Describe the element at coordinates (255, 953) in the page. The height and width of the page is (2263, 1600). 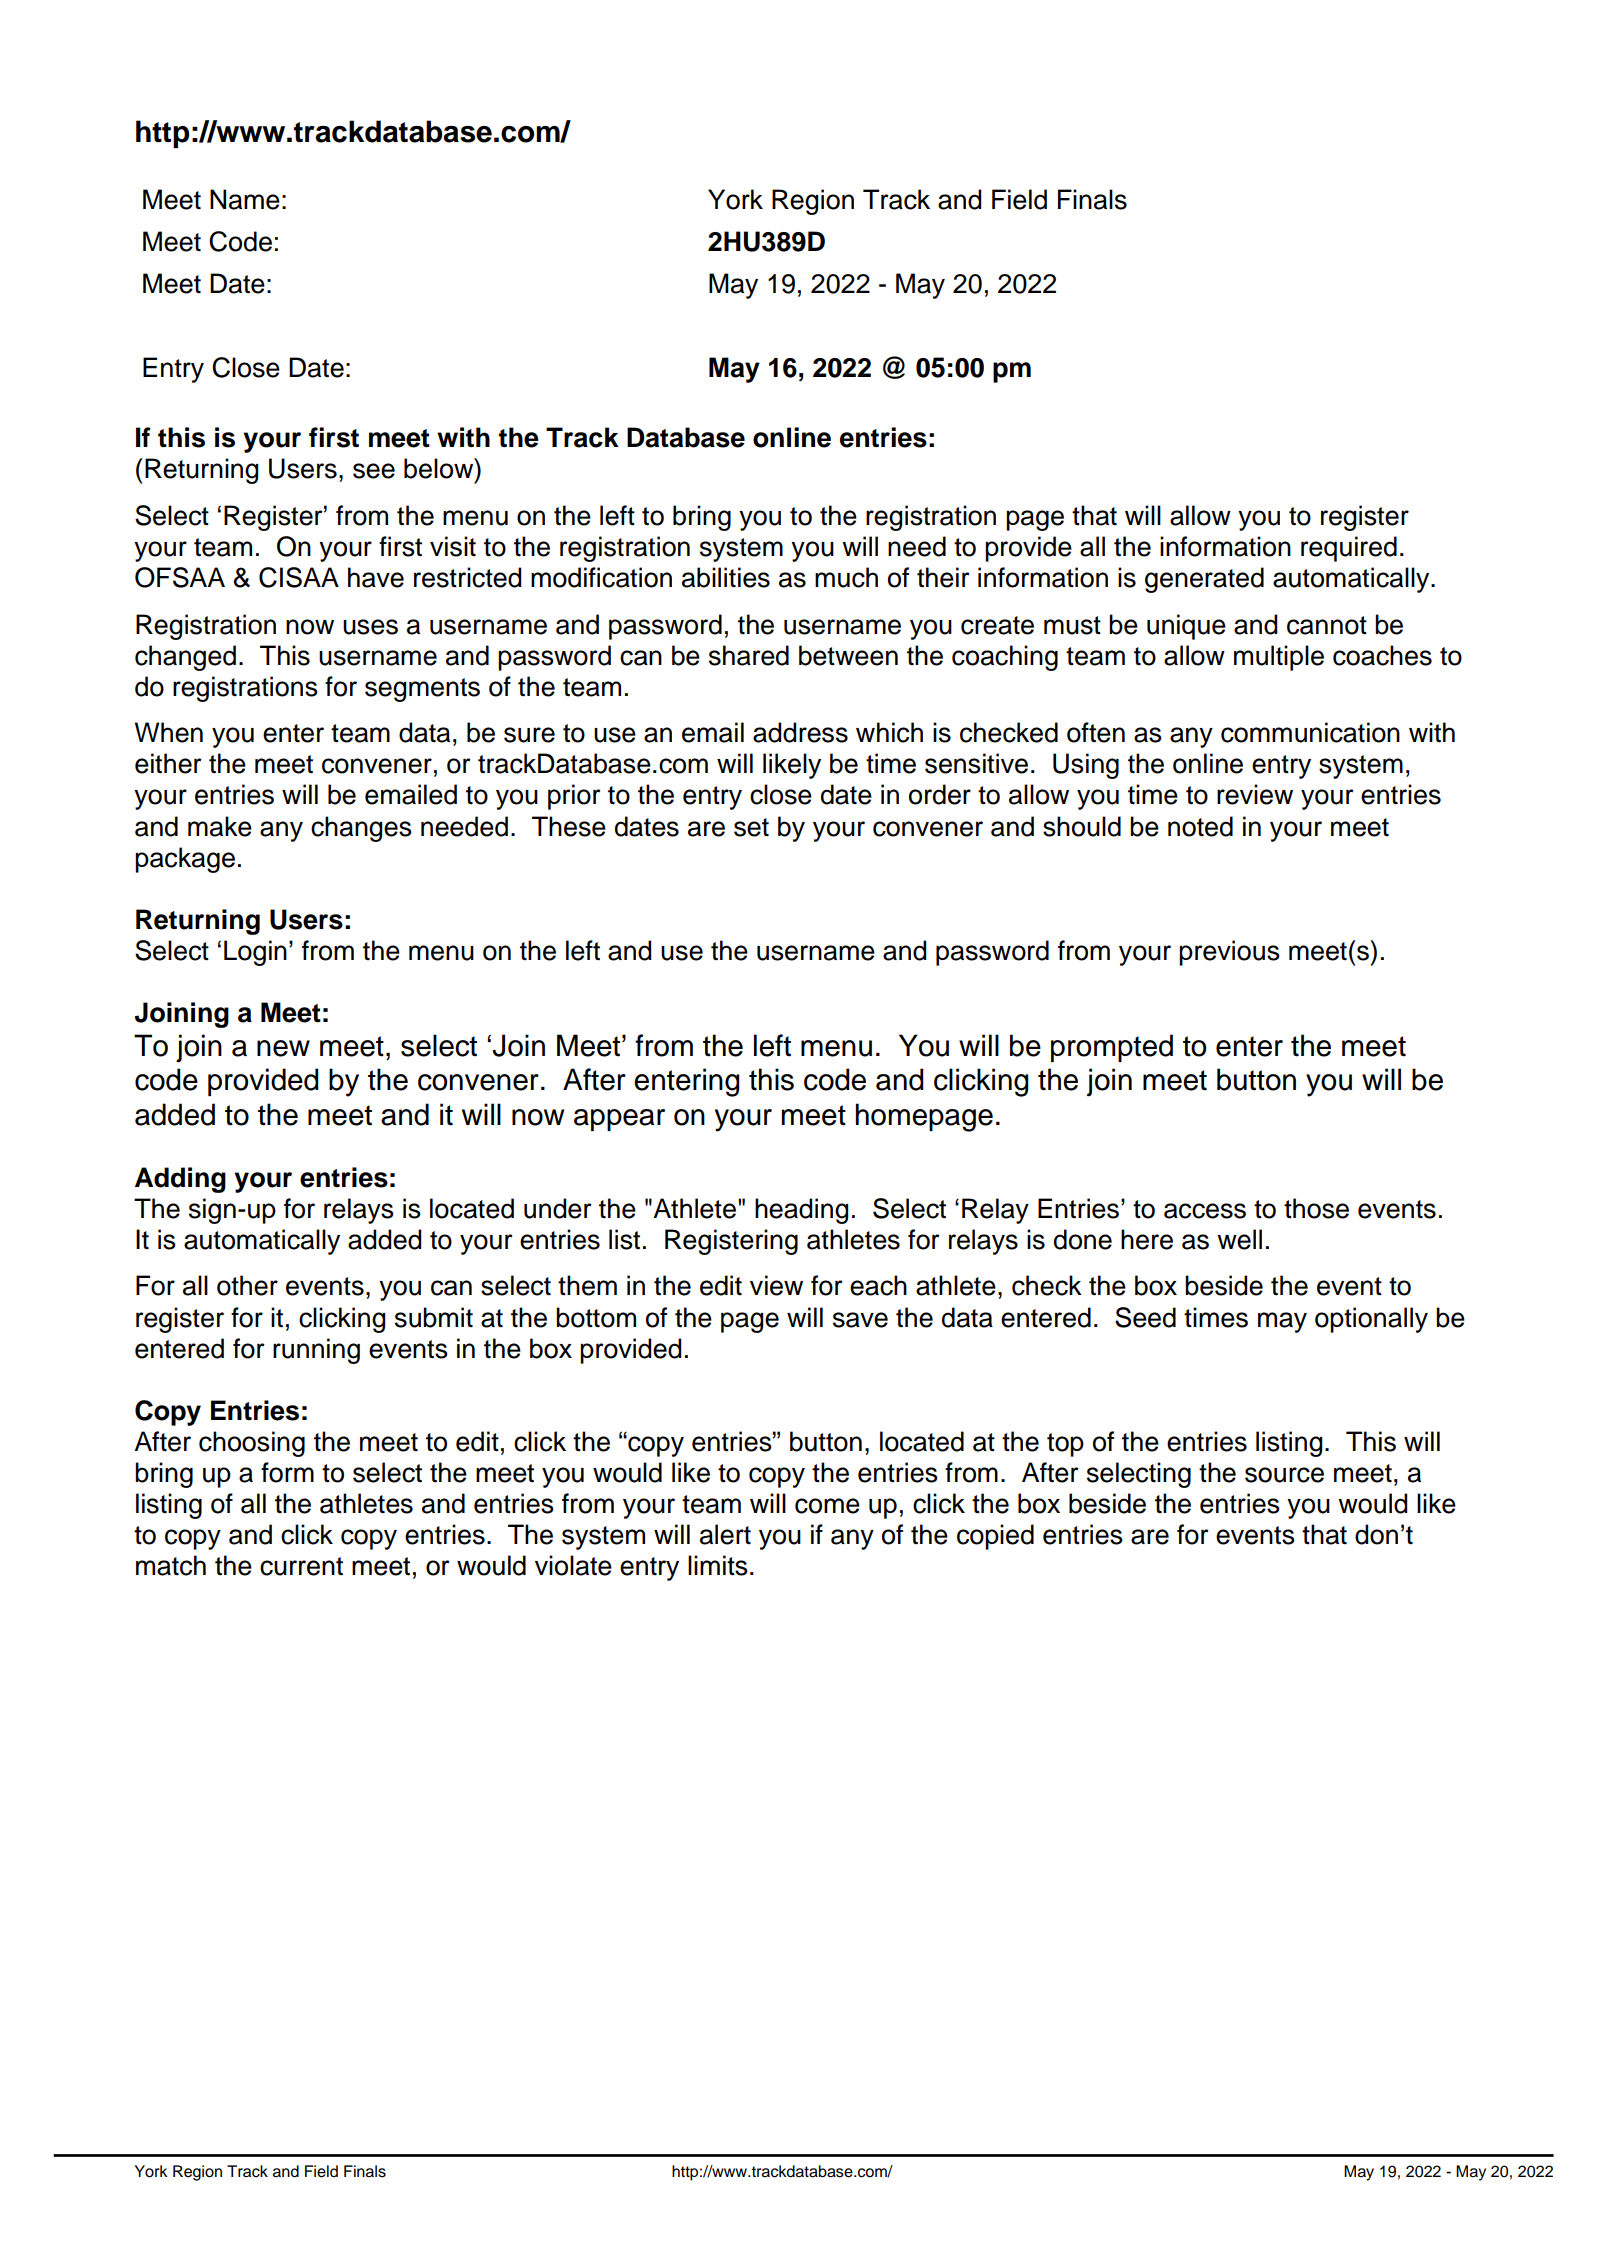
I see `Login` at that location.
